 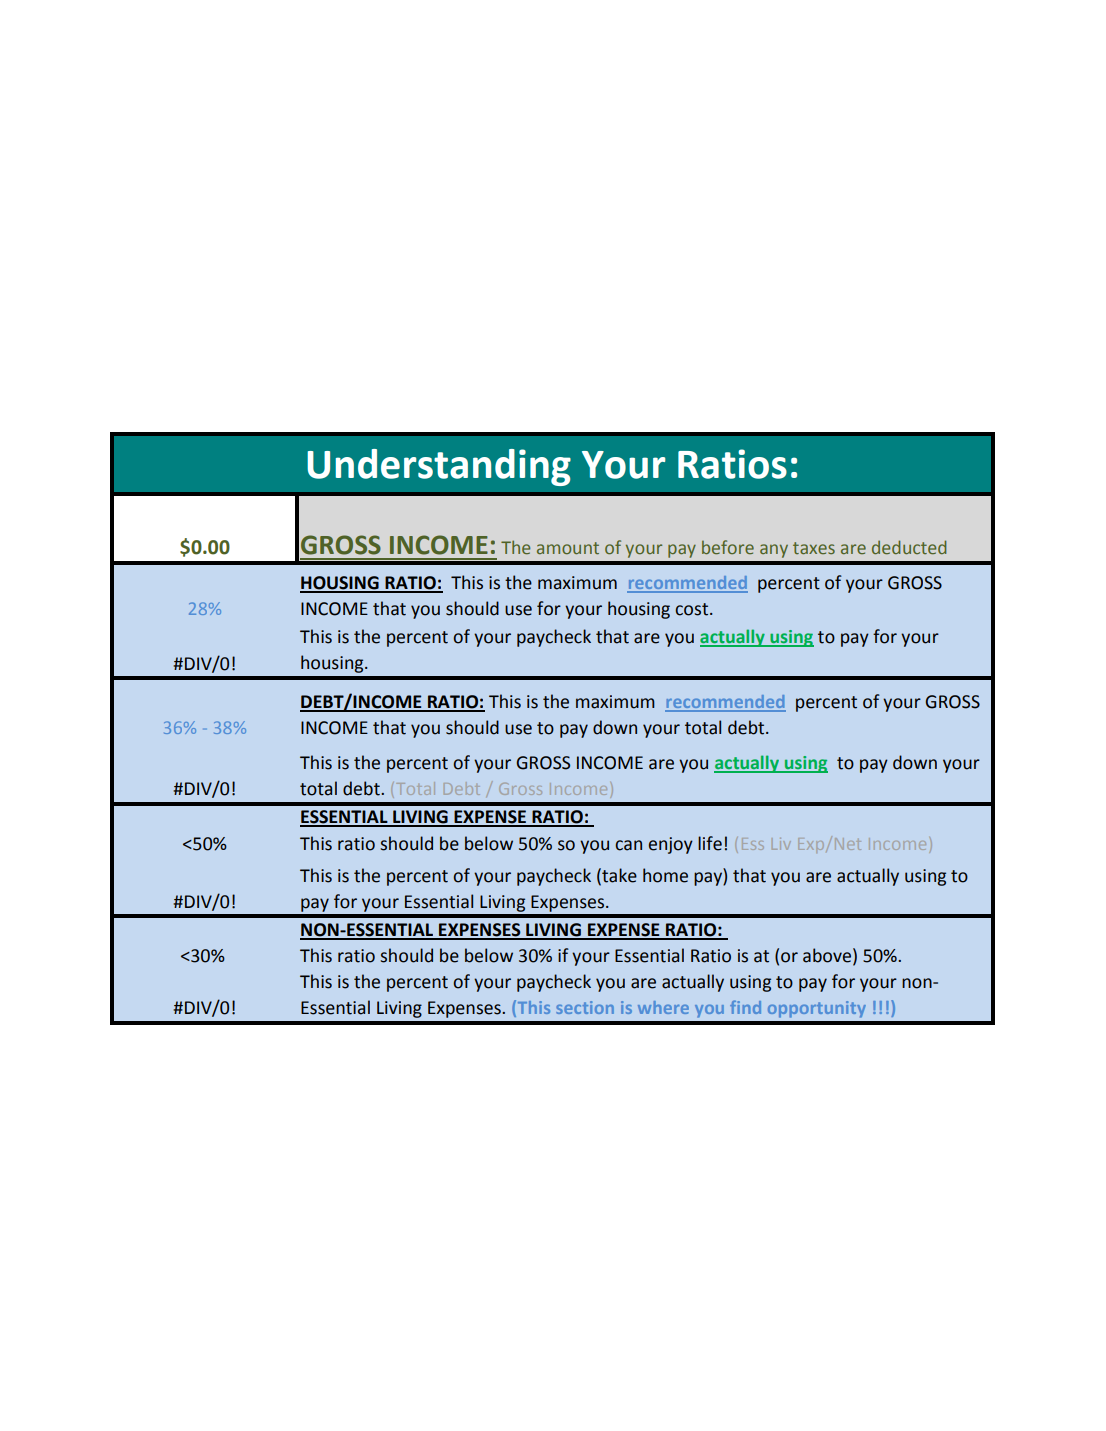 What do you see at coordinates (568, 548) in the screenshot?
I see `amount` at bounding box center [568, 548].
